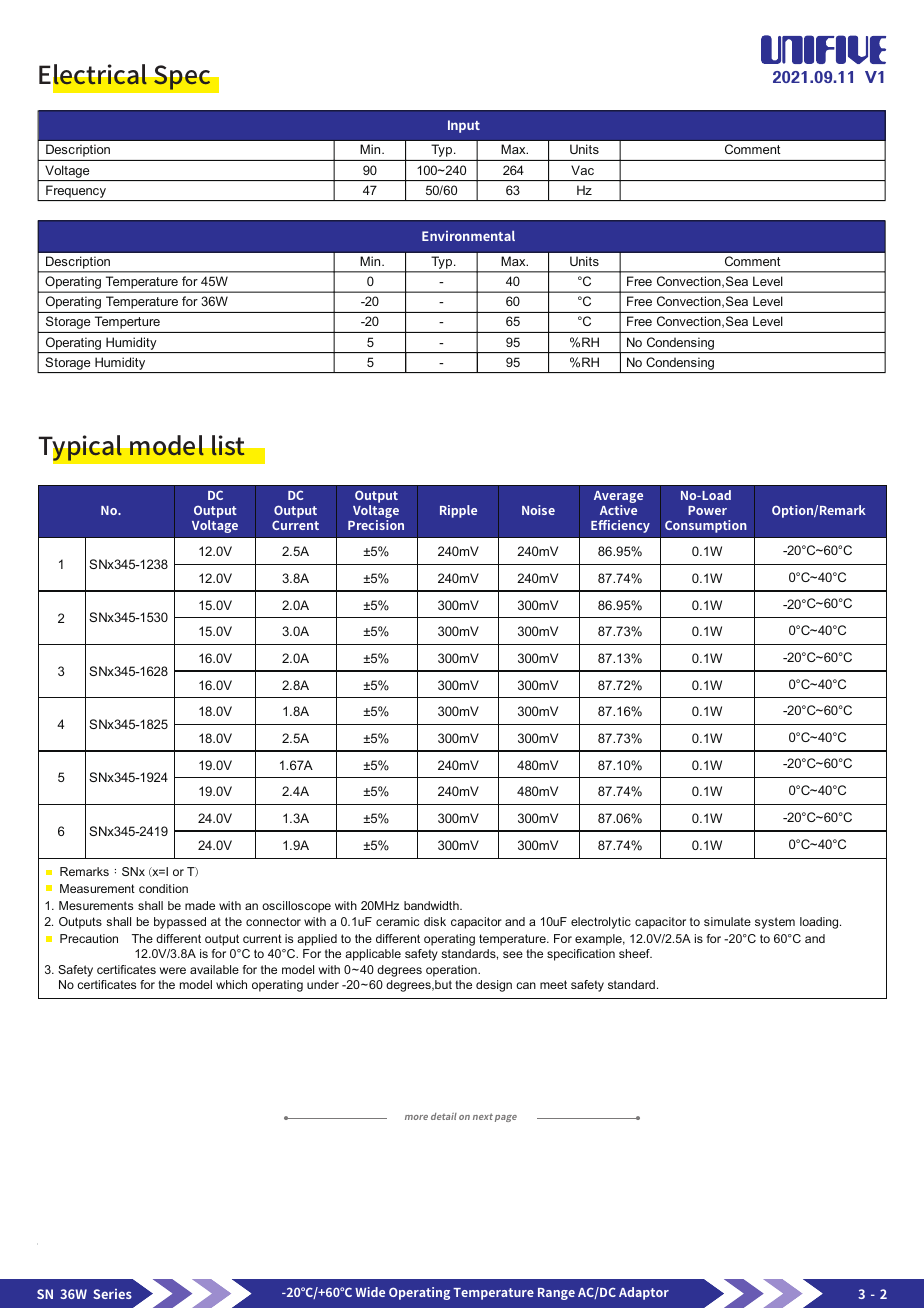 The height and width of the document is (1308, 924). What do you see at coordinates (376, 525) in the document?
I see `Precision` at bounding box center [376, 525].
